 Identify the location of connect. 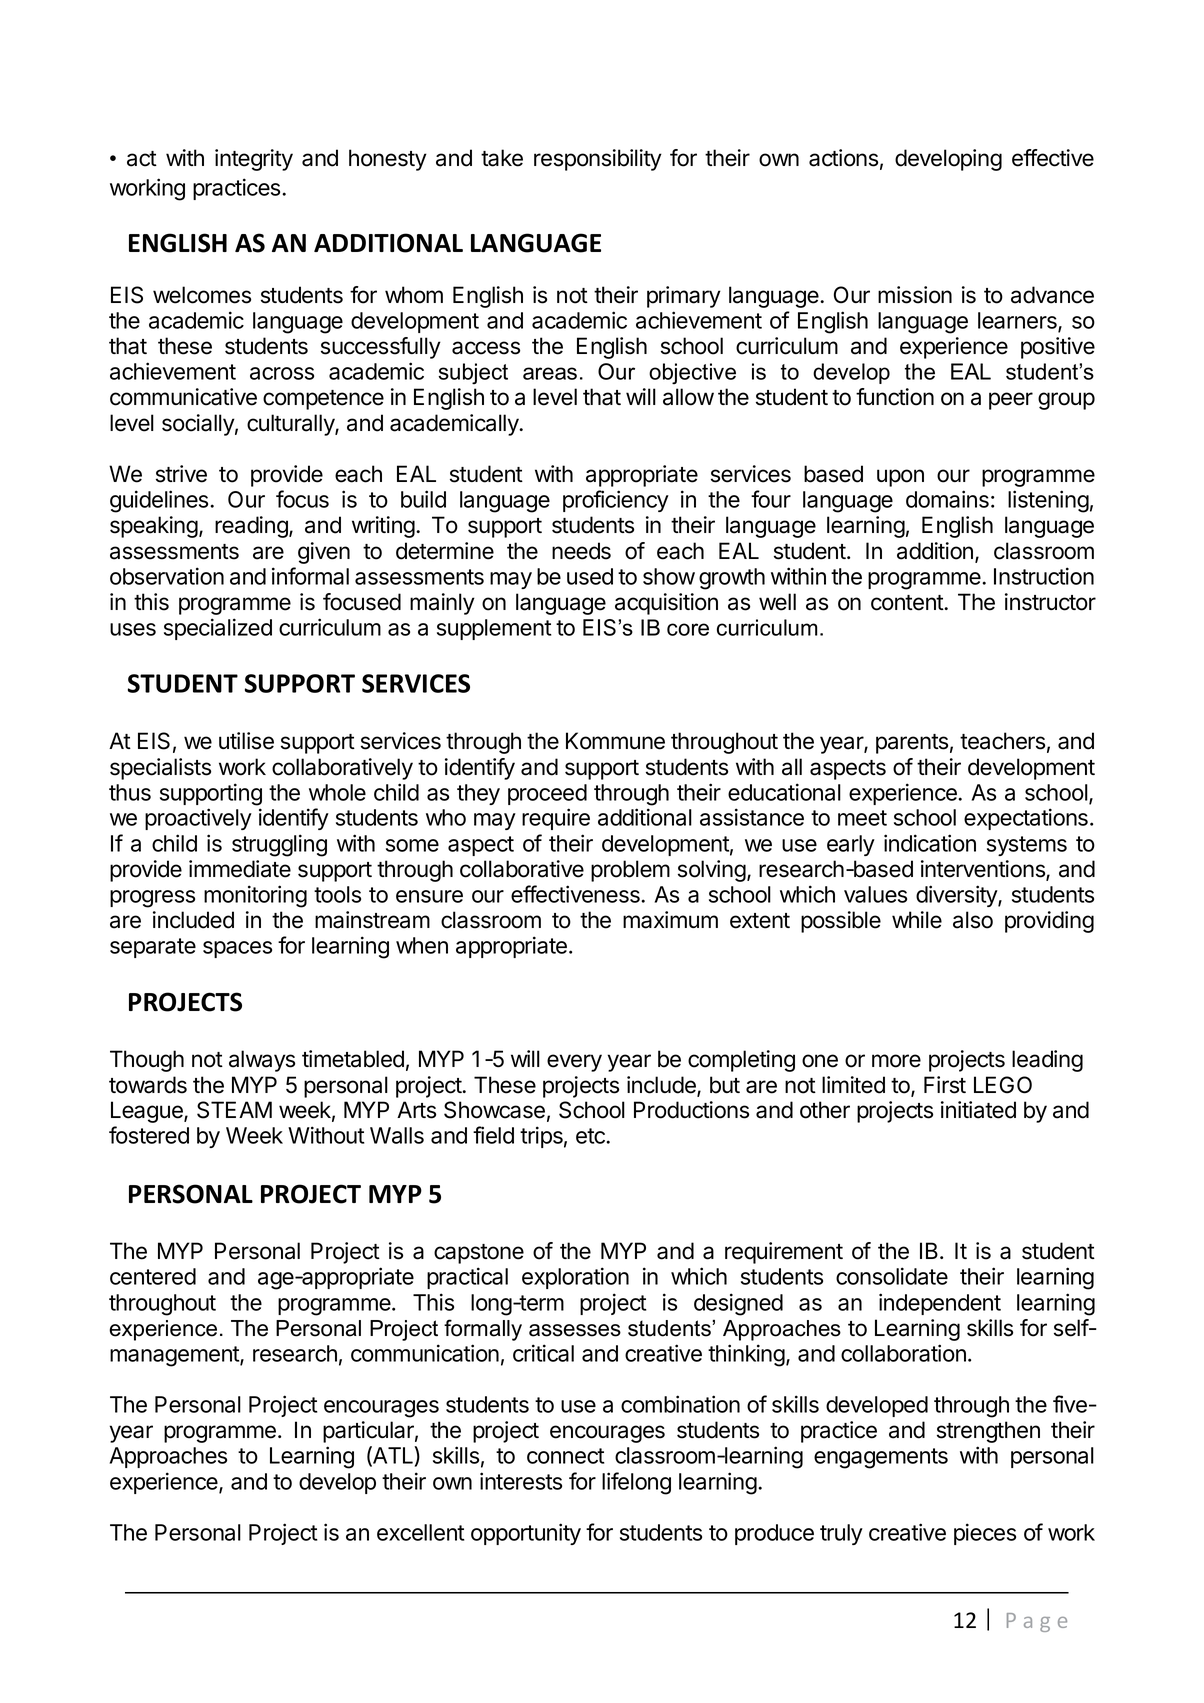
(566, 1456).
